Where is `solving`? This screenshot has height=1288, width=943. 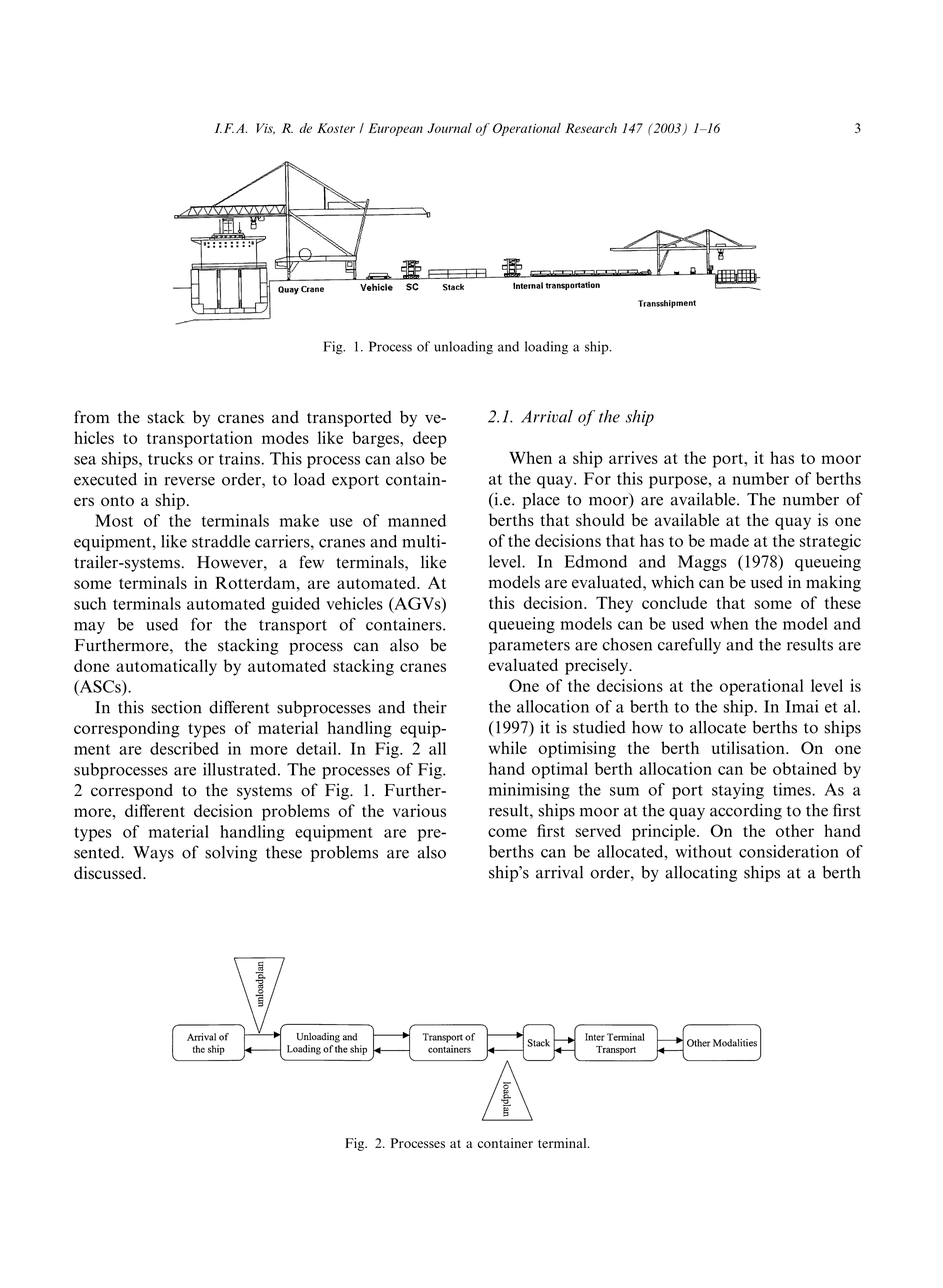 solving is located at coordinates (231, 853).
